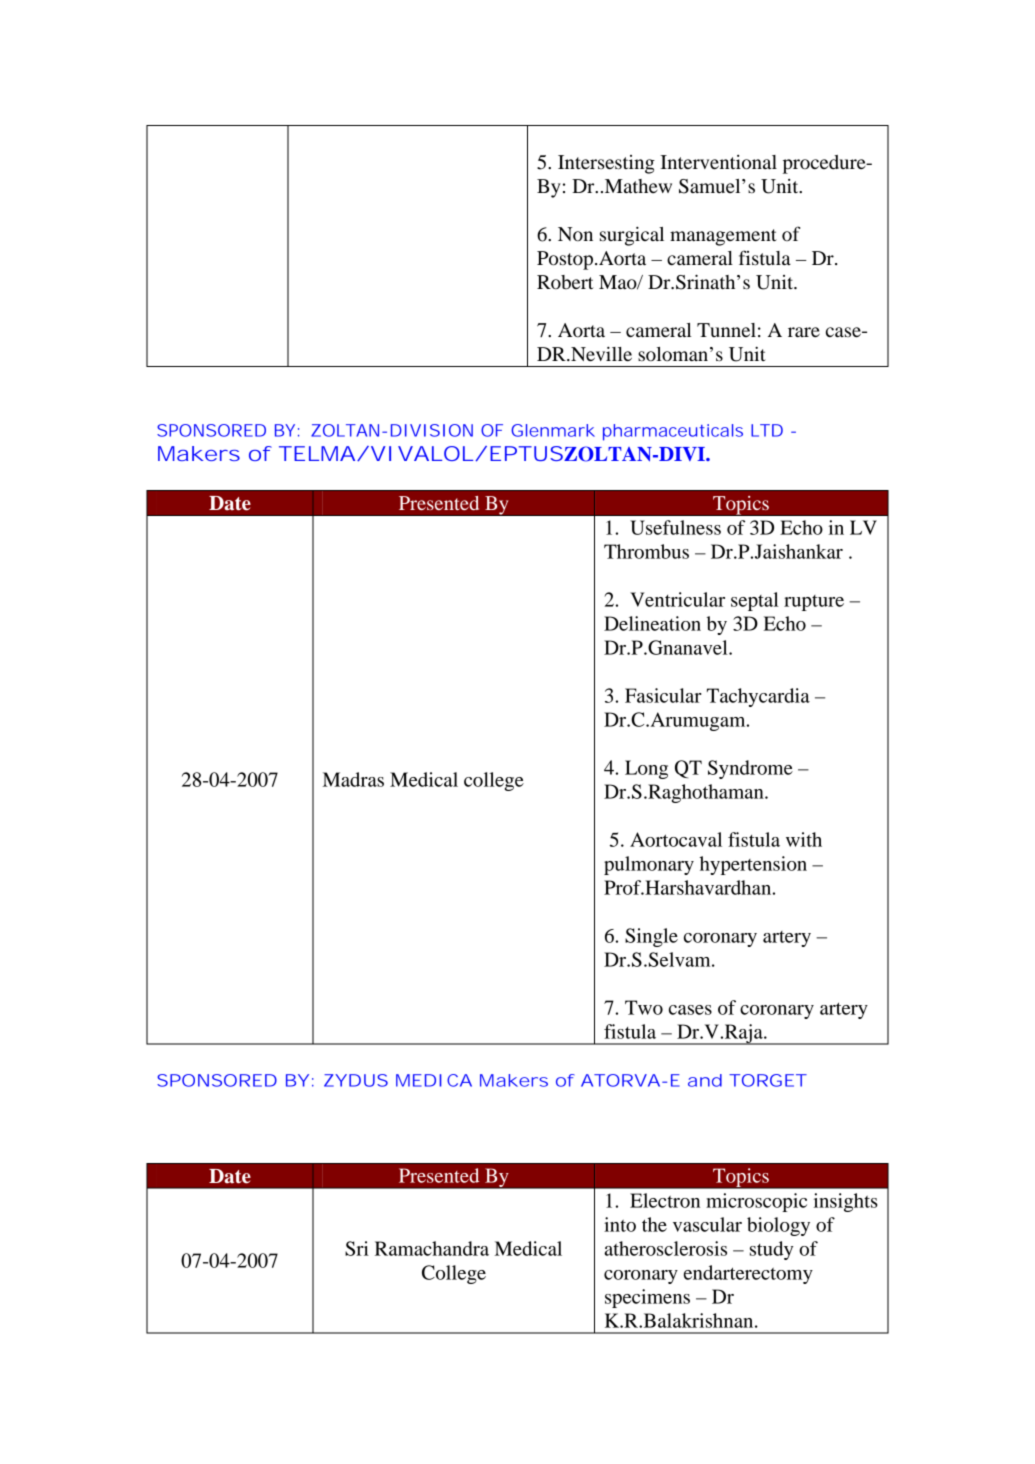  What do you see at coordinates (432, 1248) in the image?
I see `Ramachandra` at bounding box center [432, 1248].
